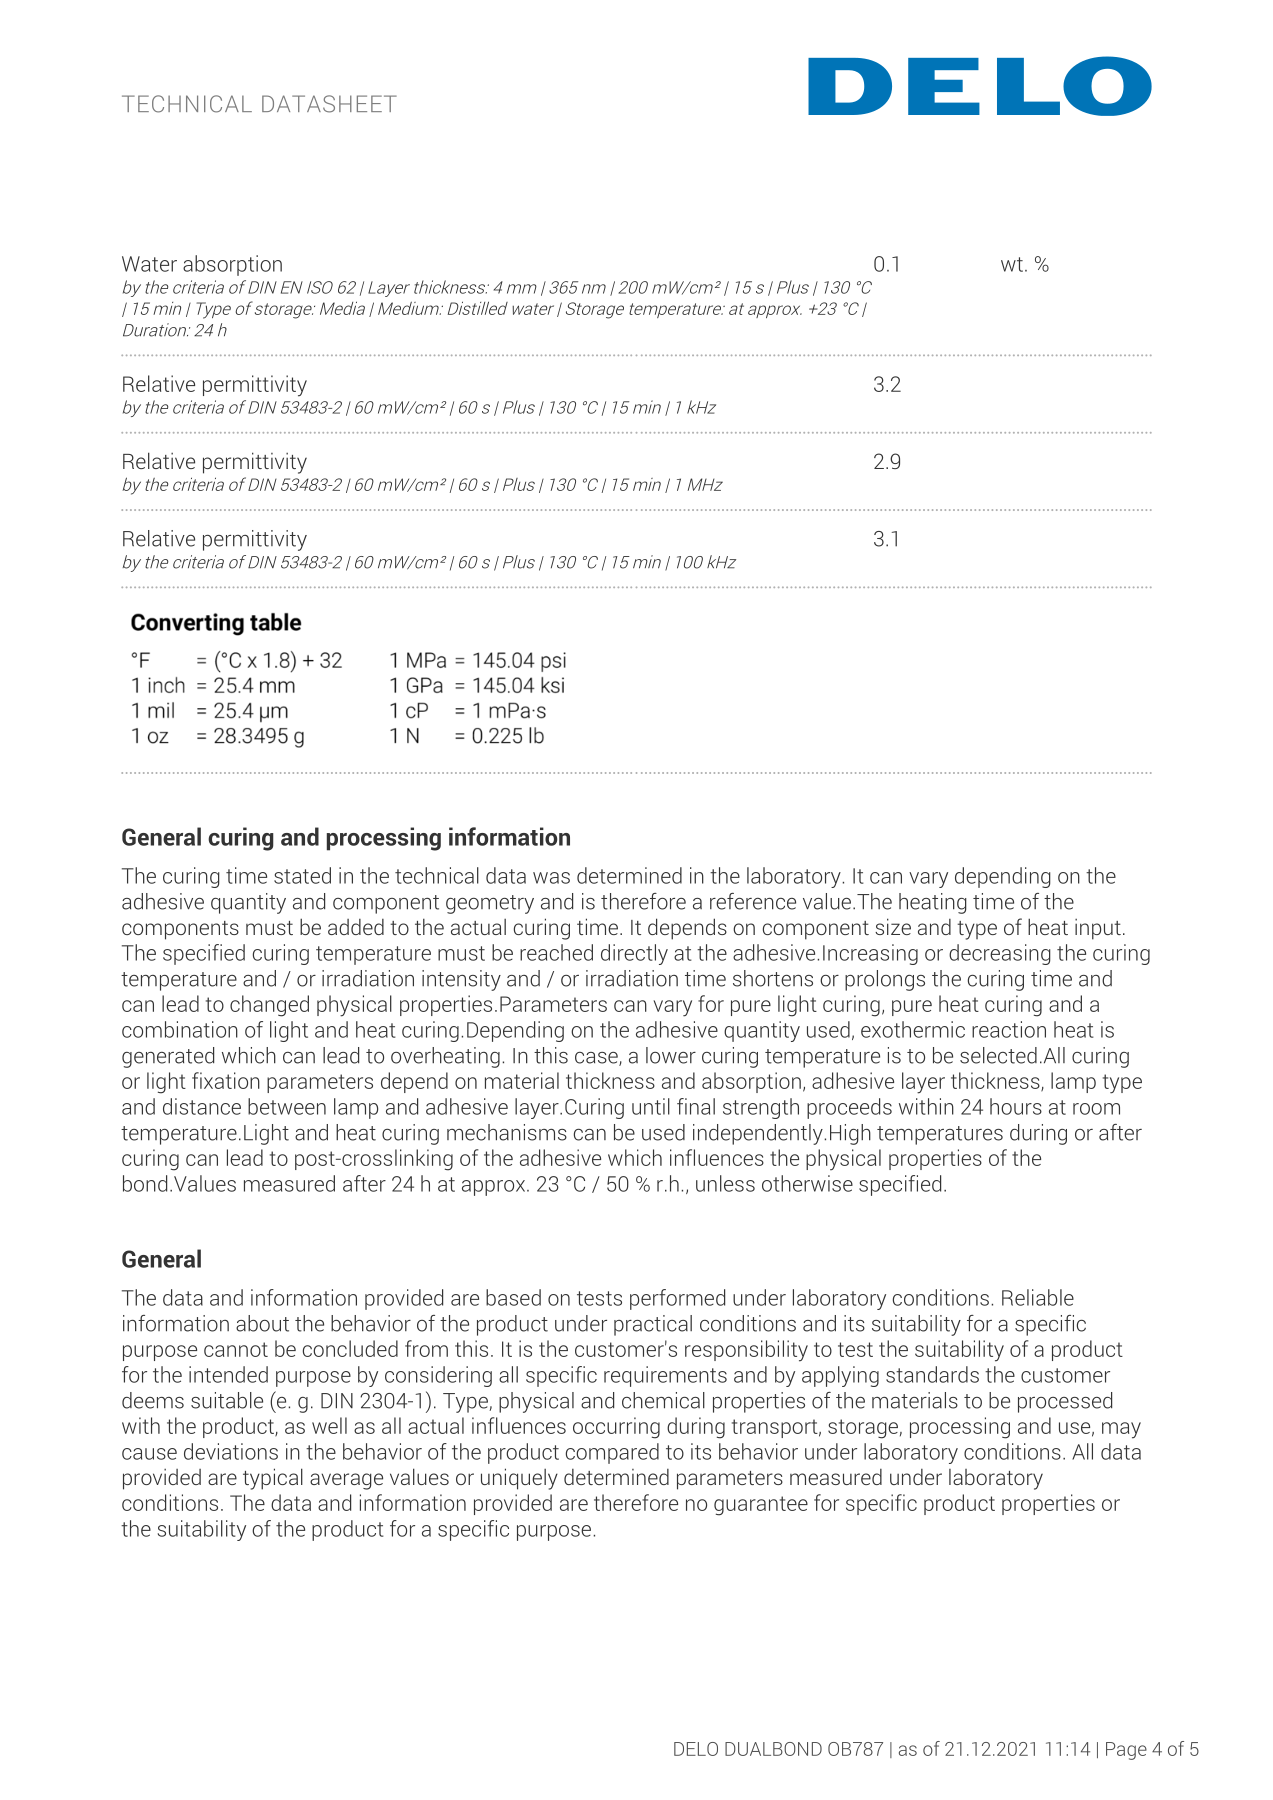 The image size is (1273, 1800). Describe the element at coordinates (1126, 1751) in the screenshot. I see `Page` at that location.
